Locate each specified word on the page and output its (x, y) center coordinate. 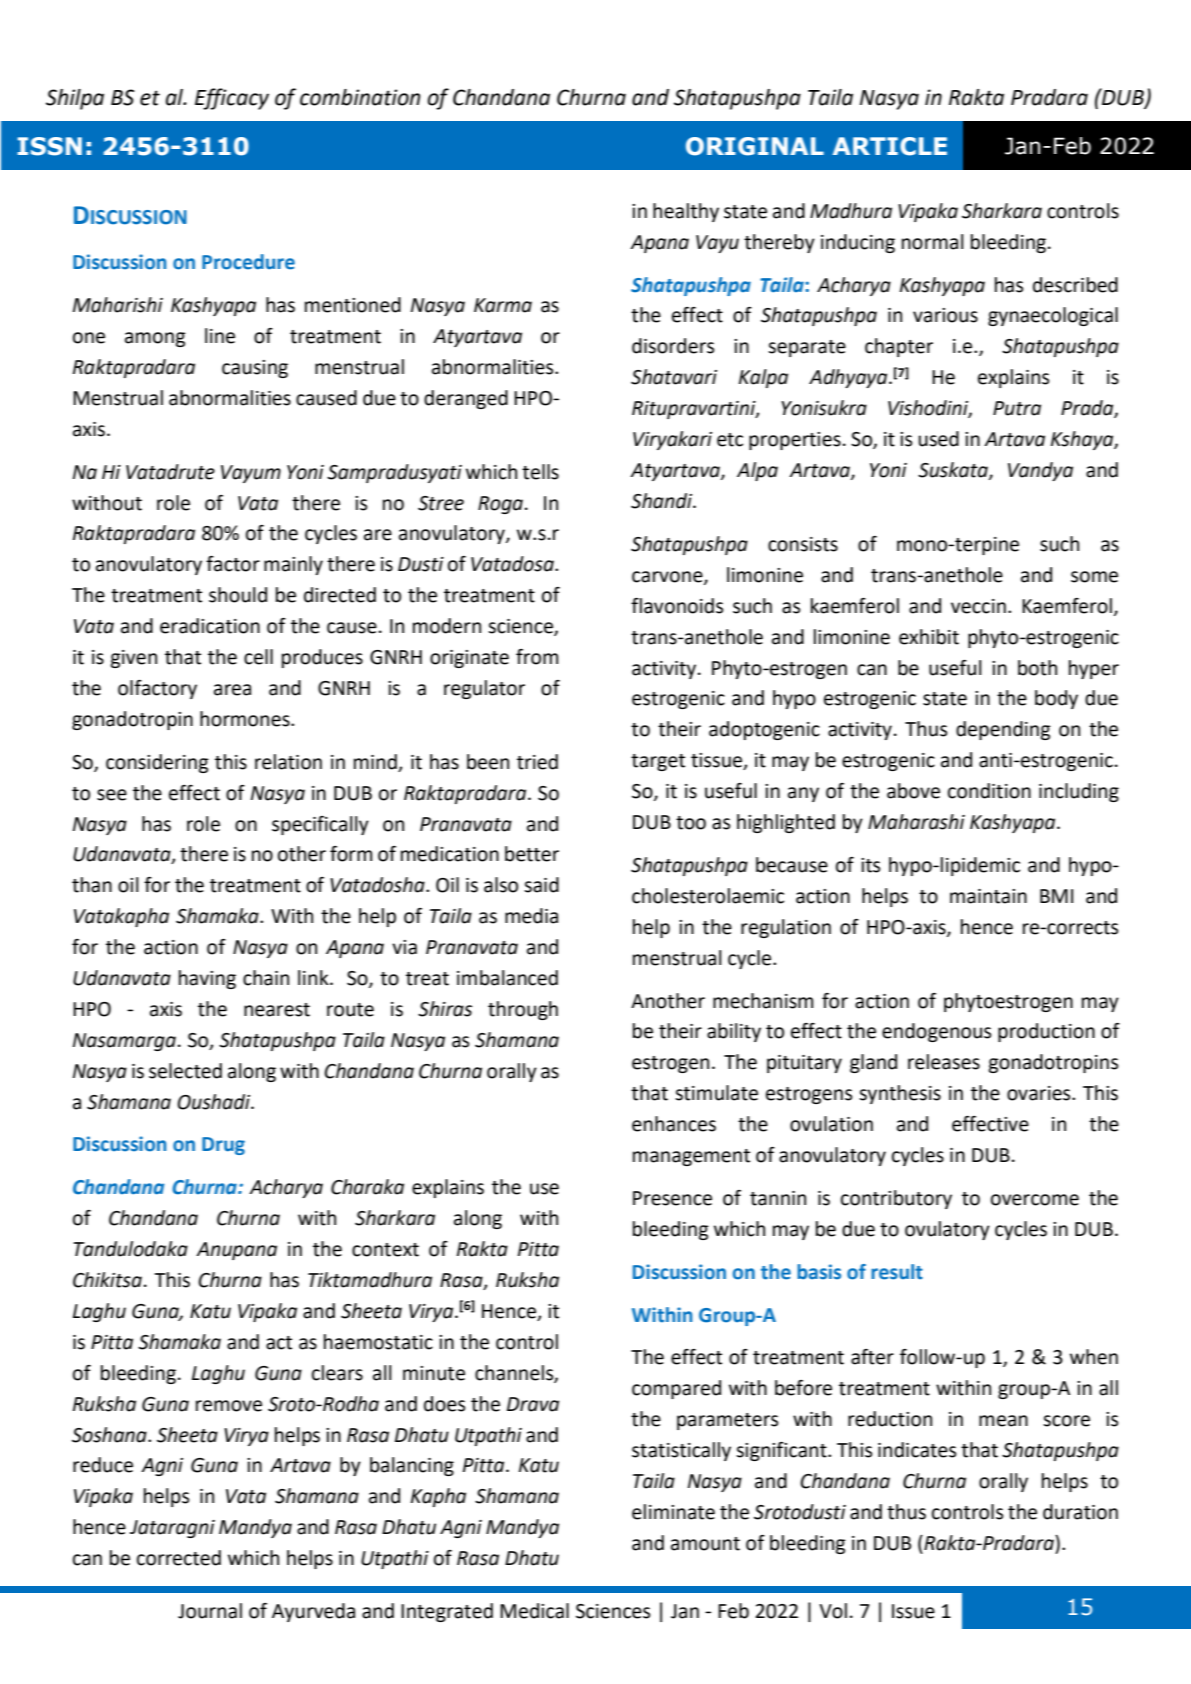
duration (1080, 1512)
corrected (179, 1558)
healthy (686, 212)
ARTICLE (890, 146)
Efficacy (232, 99)
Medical (534, 1611)
